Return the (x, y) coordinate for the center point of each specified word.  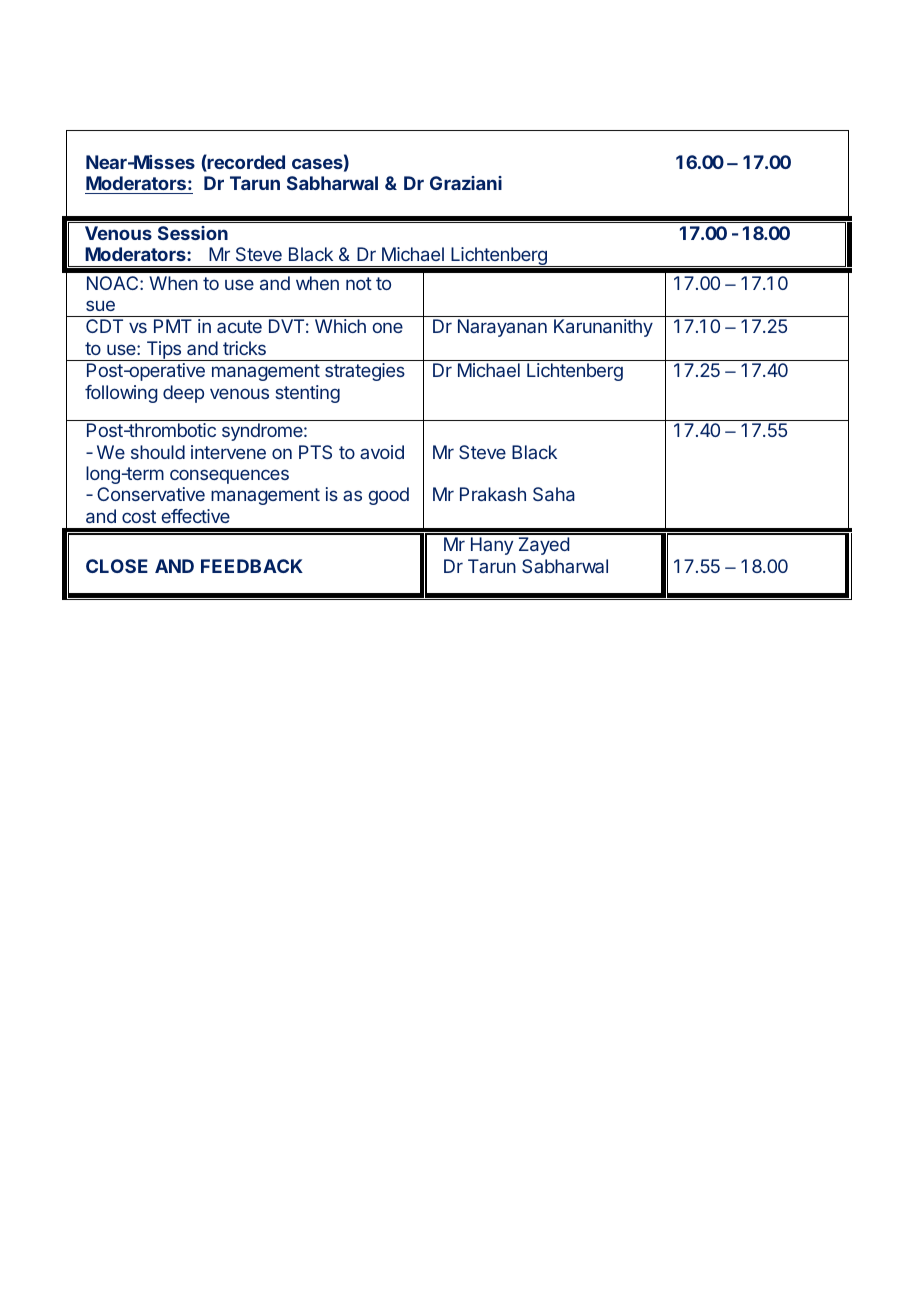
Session (193, 233)
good (388, 496)
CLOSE (117, 566)
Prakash (493, 494)
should (158, 452)
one (387, 327)
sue (100, 305)
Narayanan (502, 328)
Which (340, 326)
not (359, 283)
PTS (315, 452)
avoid (382, 452)
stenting (307, 394)
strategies (365, 372)
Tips (163, 351)
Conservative (151, 494)
